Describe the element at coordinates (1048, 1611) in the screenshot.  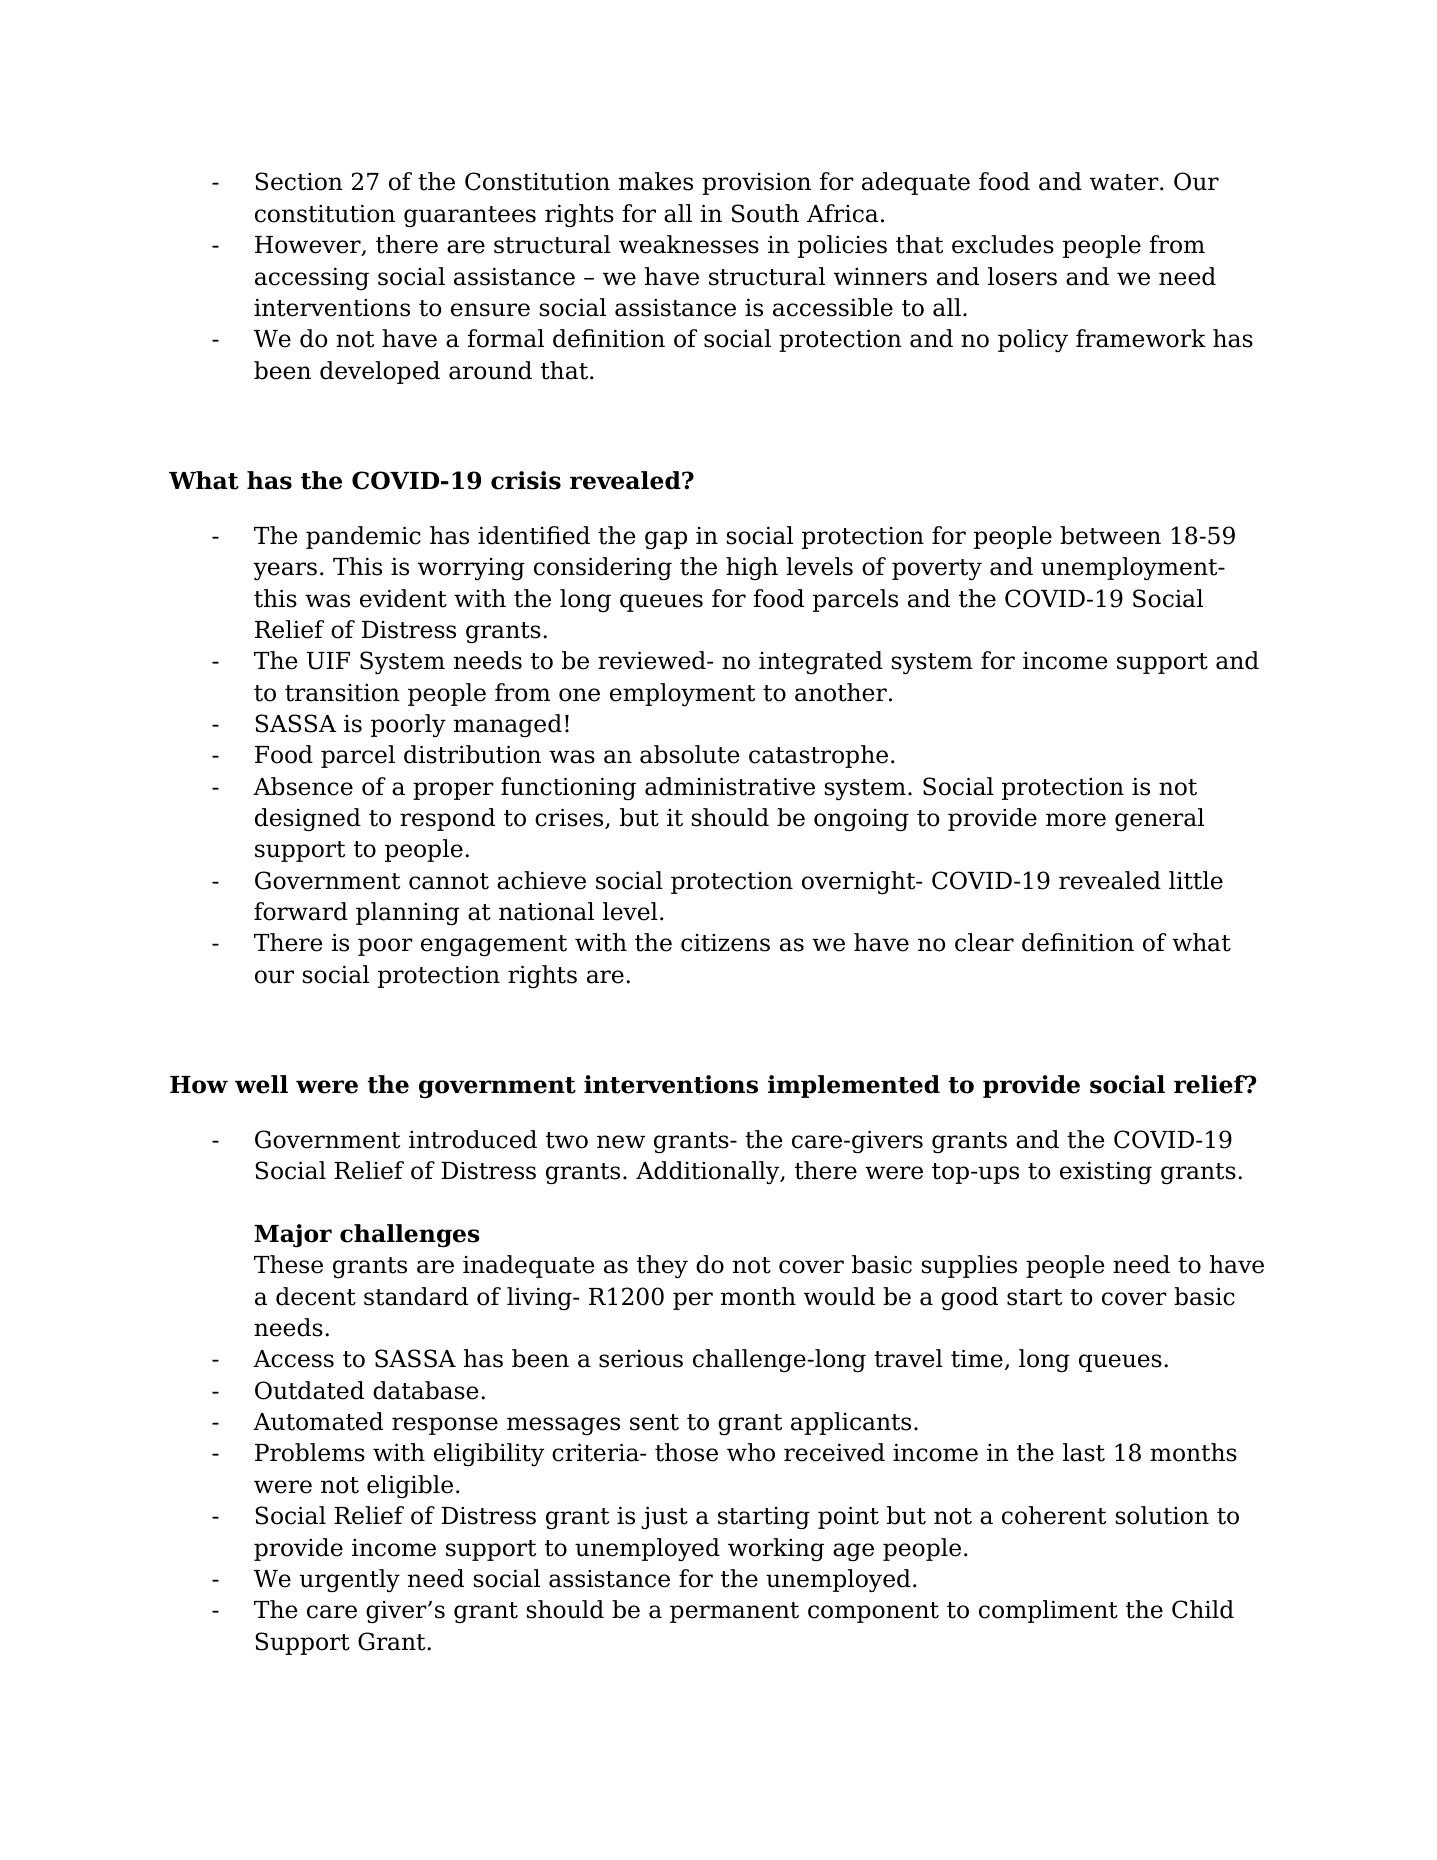
I see `compliment` at that location.
